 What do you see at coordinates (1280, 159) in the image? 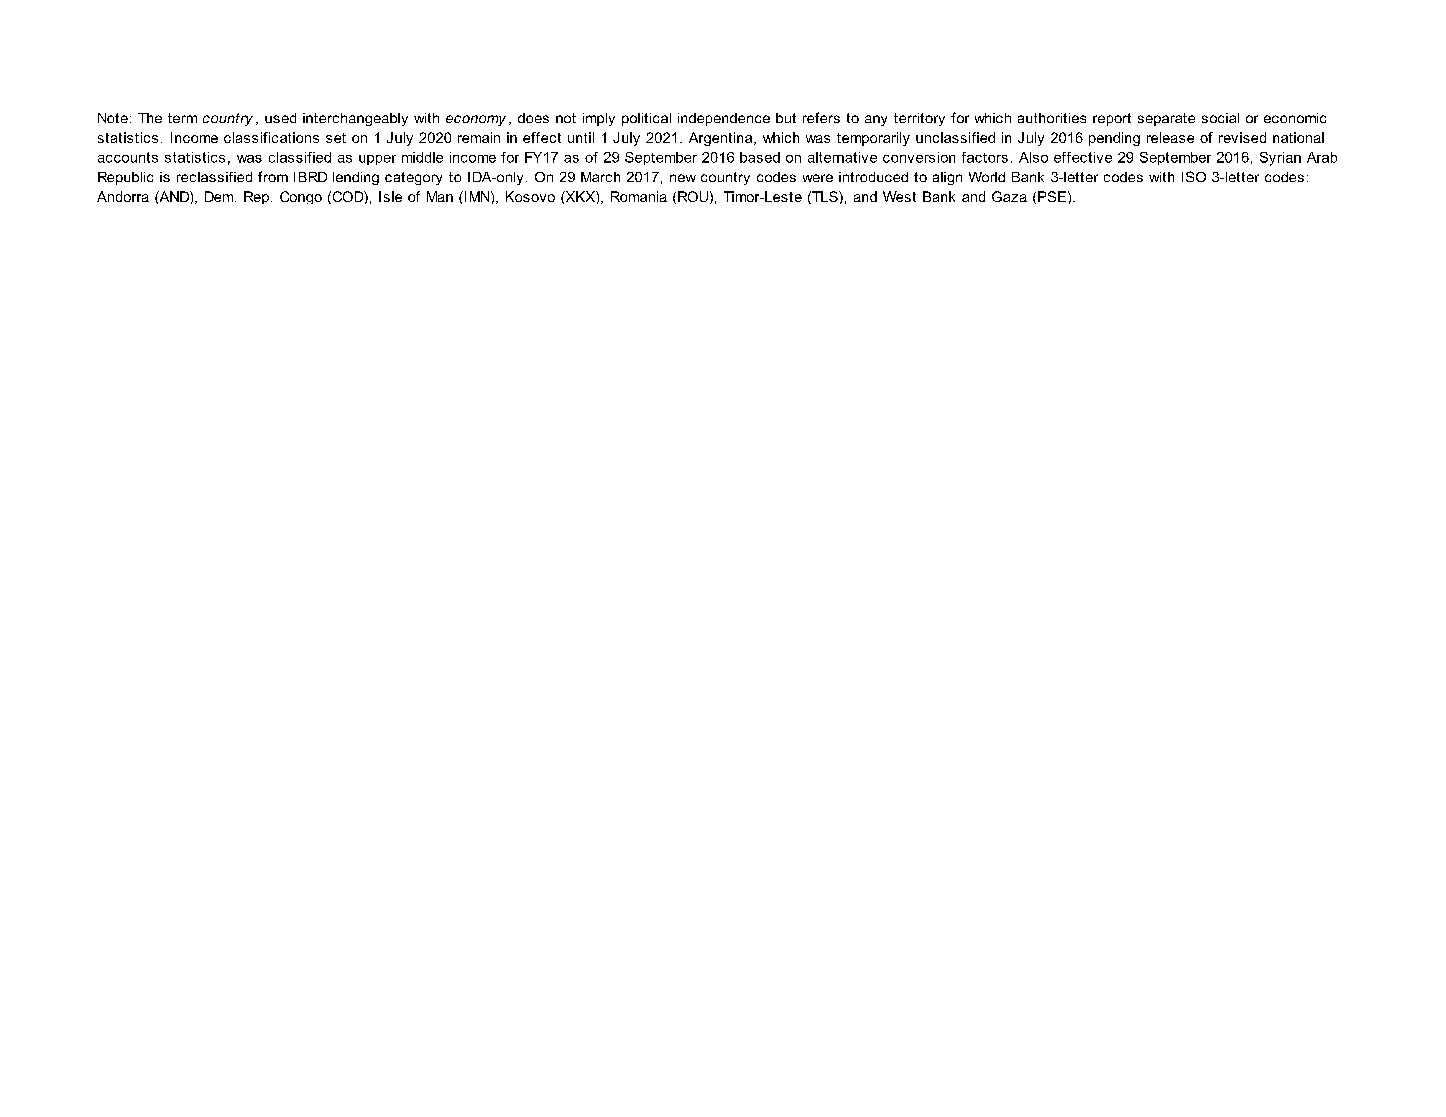
I see `Syrian` at bounding box center [1280, 159].
